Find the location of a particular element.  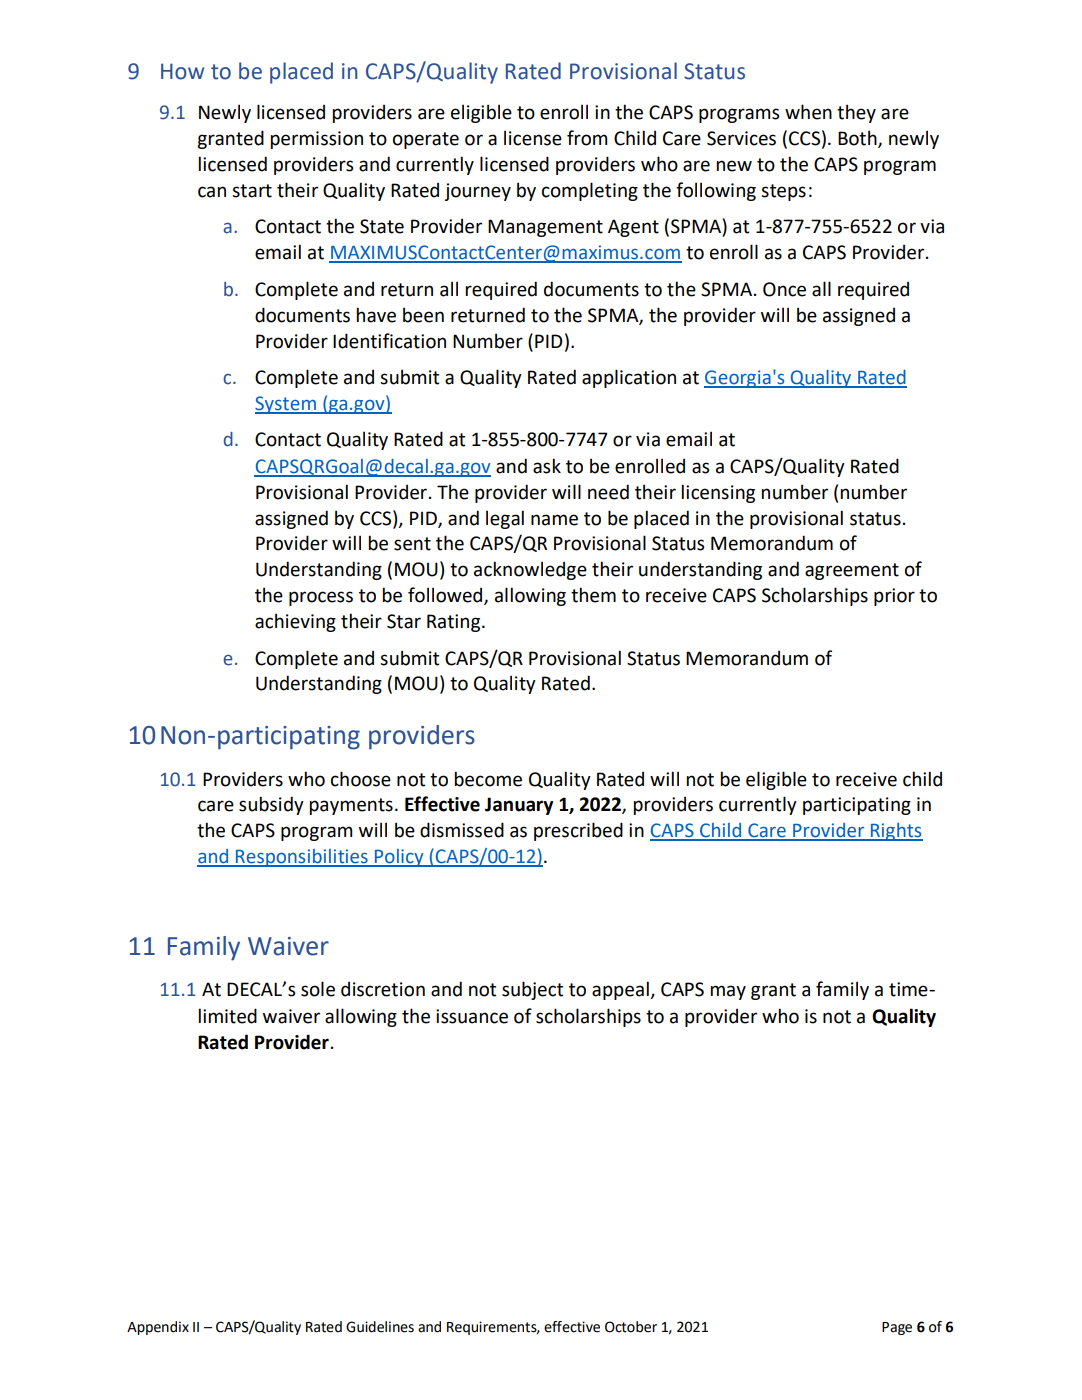

Once is located at coordinates (784, 289).
